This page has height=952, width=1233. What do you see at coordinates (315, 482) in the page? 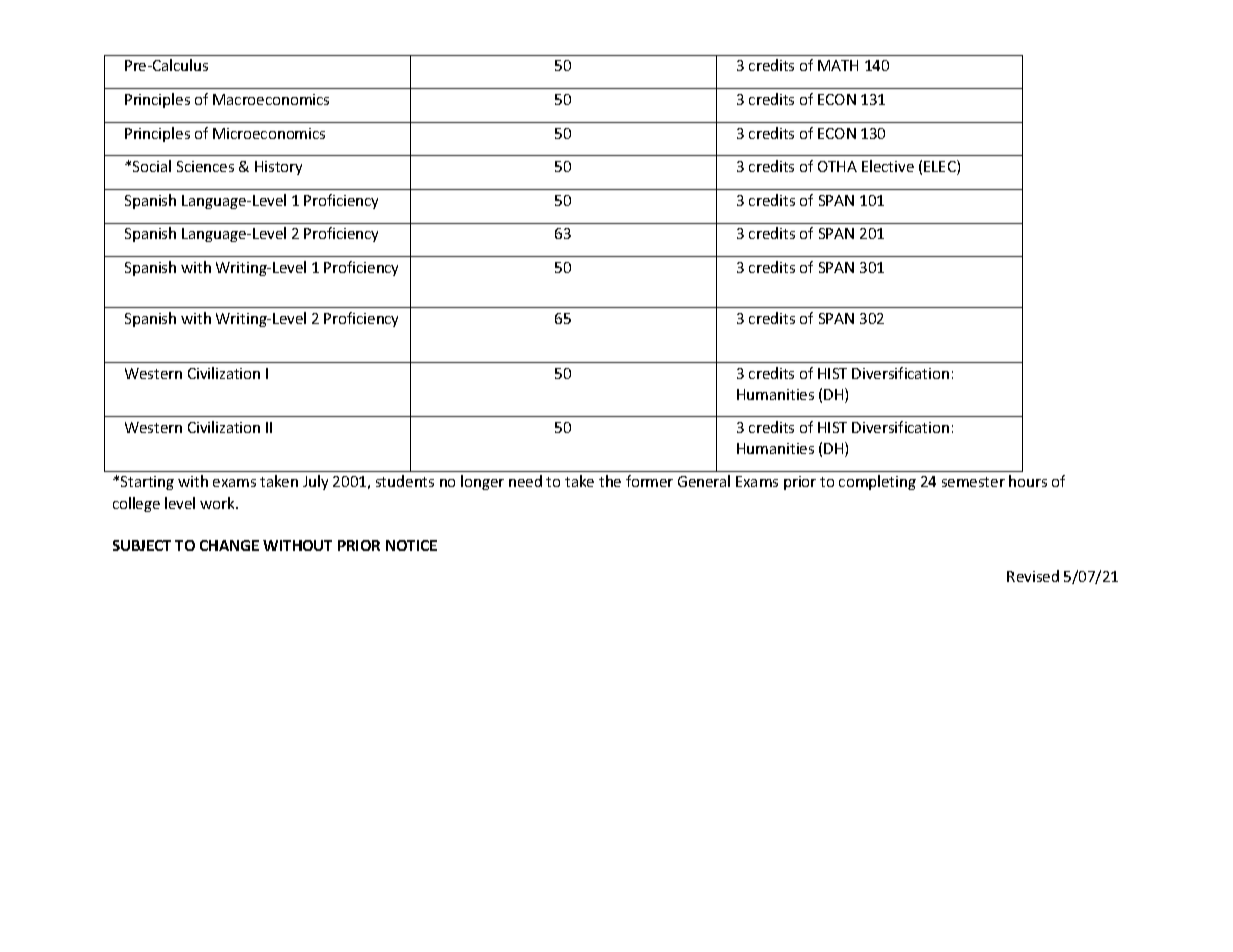
I see `July` at bounding box center [315, 482].
